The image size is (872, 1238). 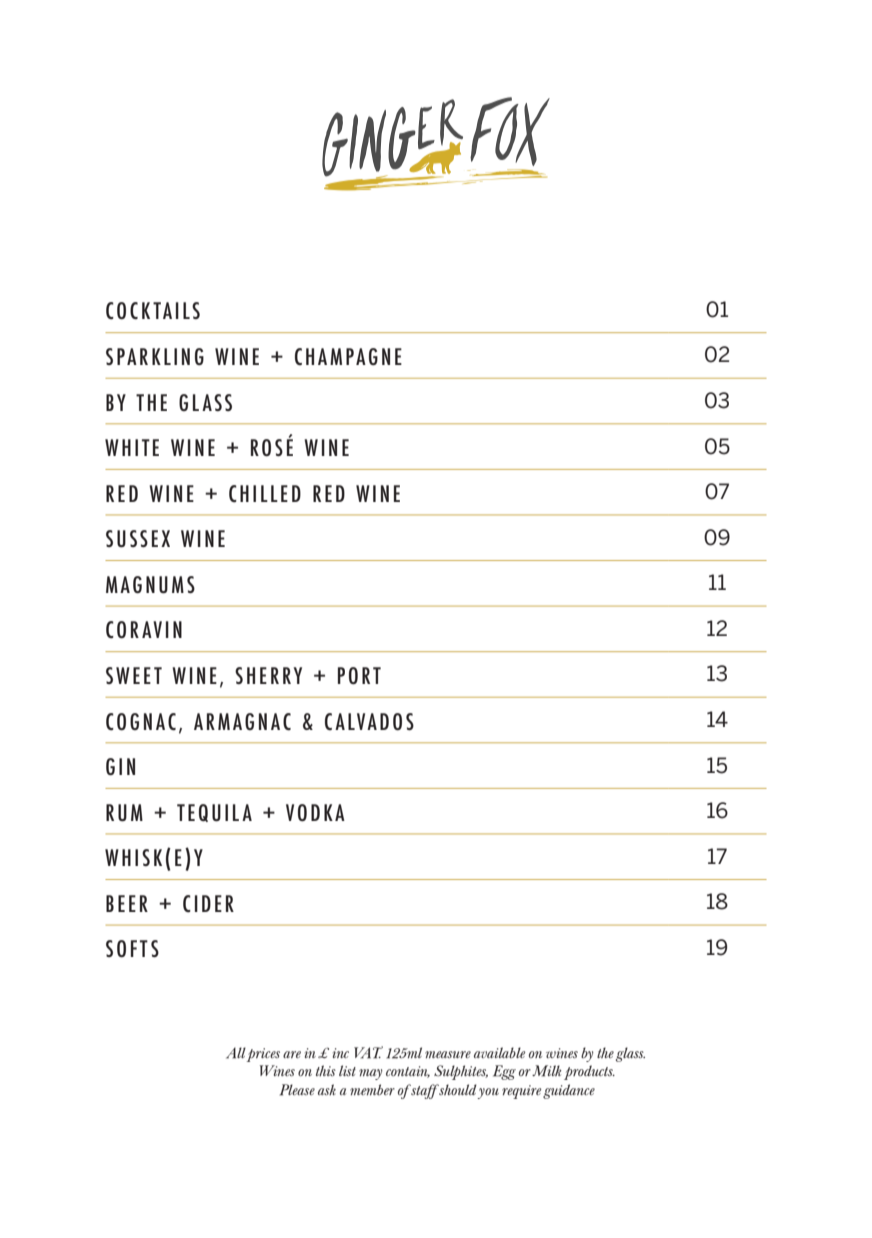 I want to click on VODKA, so click(x=315, y=812).
